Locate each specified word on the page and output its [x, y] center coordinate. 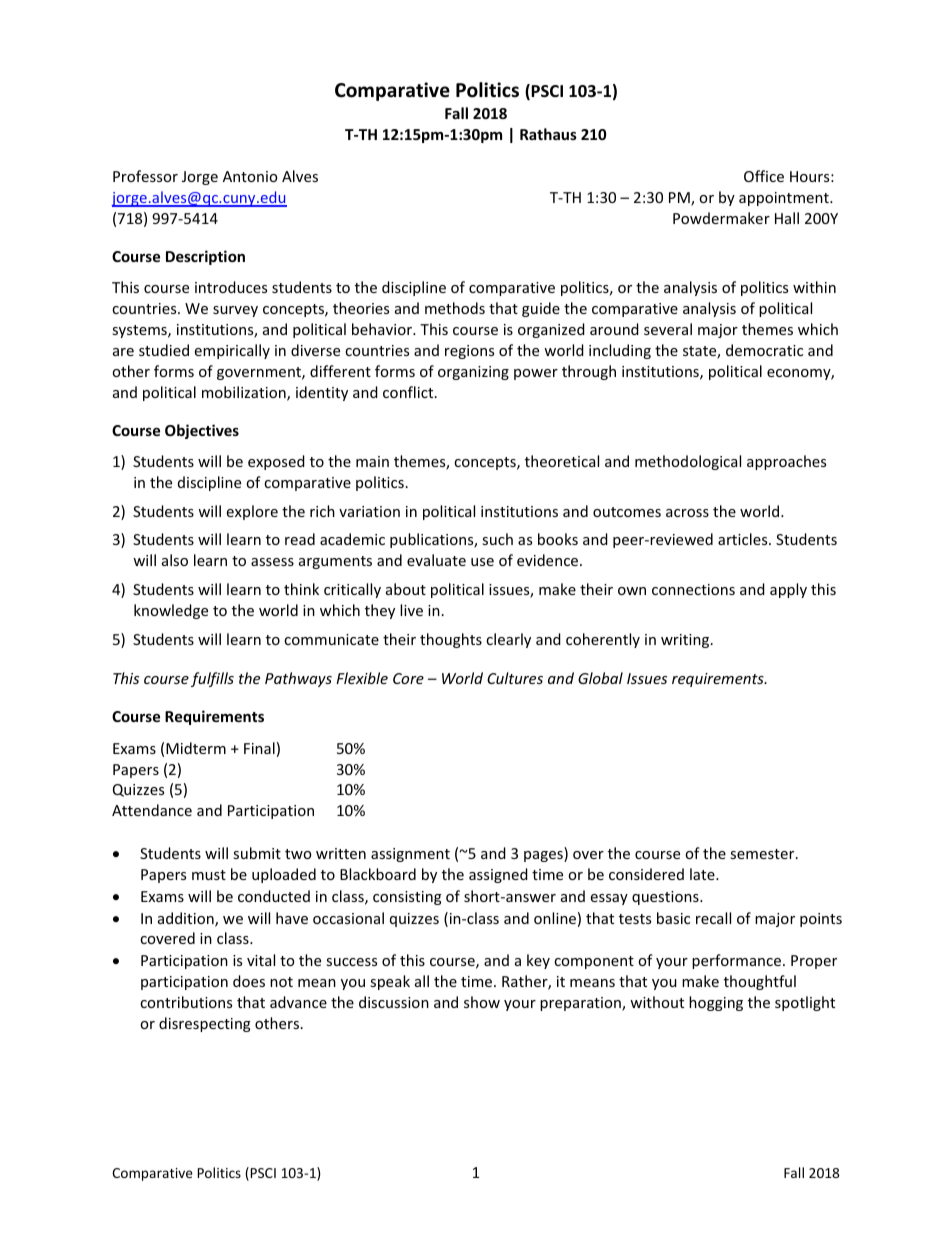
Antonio [250, 176]
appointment [785, 199]
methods [455, 308]
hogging [716, 1003]
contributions [186, 1002]
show [482, 1002]
